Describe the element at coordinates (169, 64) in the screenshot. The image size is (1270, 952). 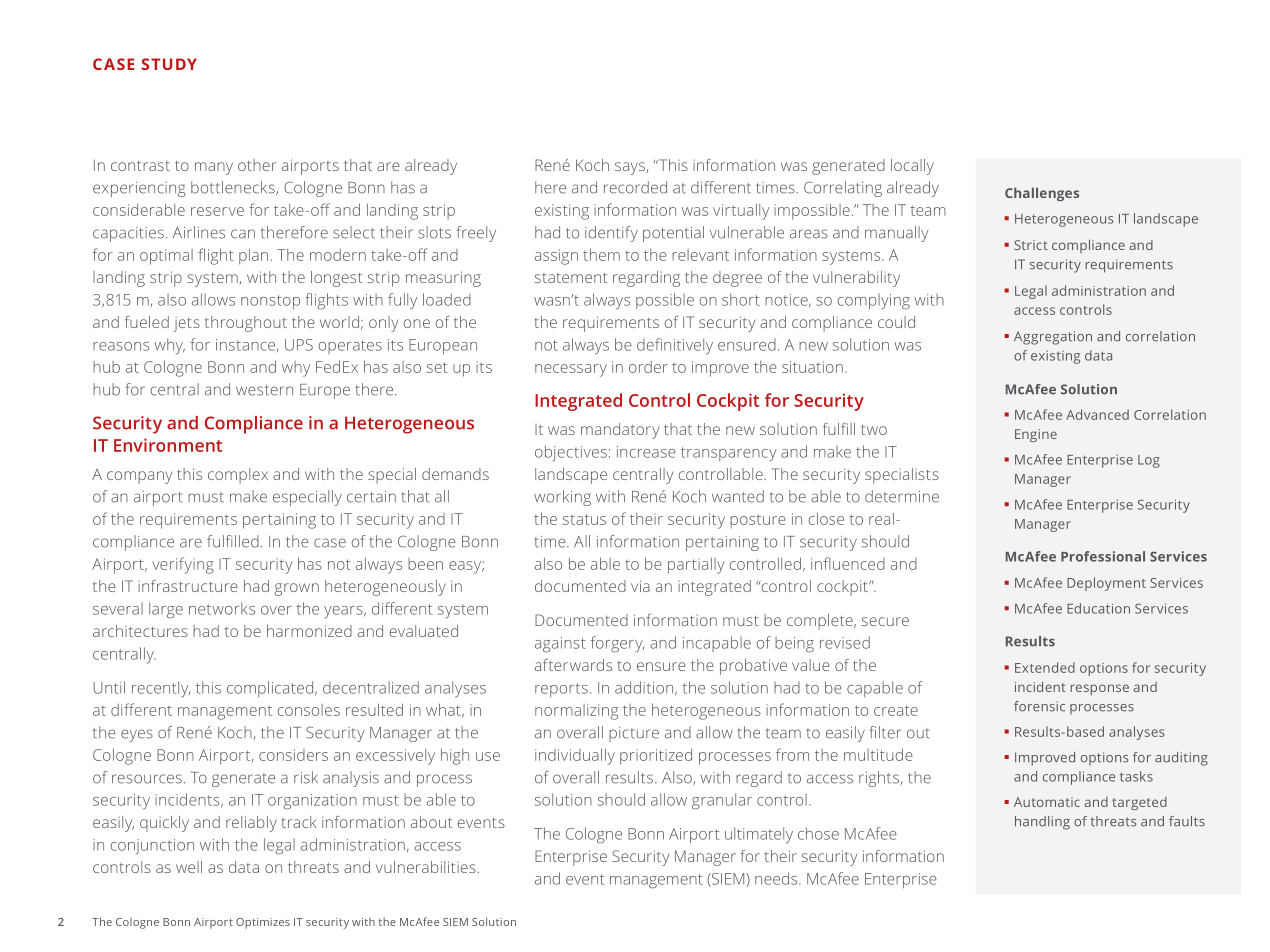
I see `STUDY` at that location.
